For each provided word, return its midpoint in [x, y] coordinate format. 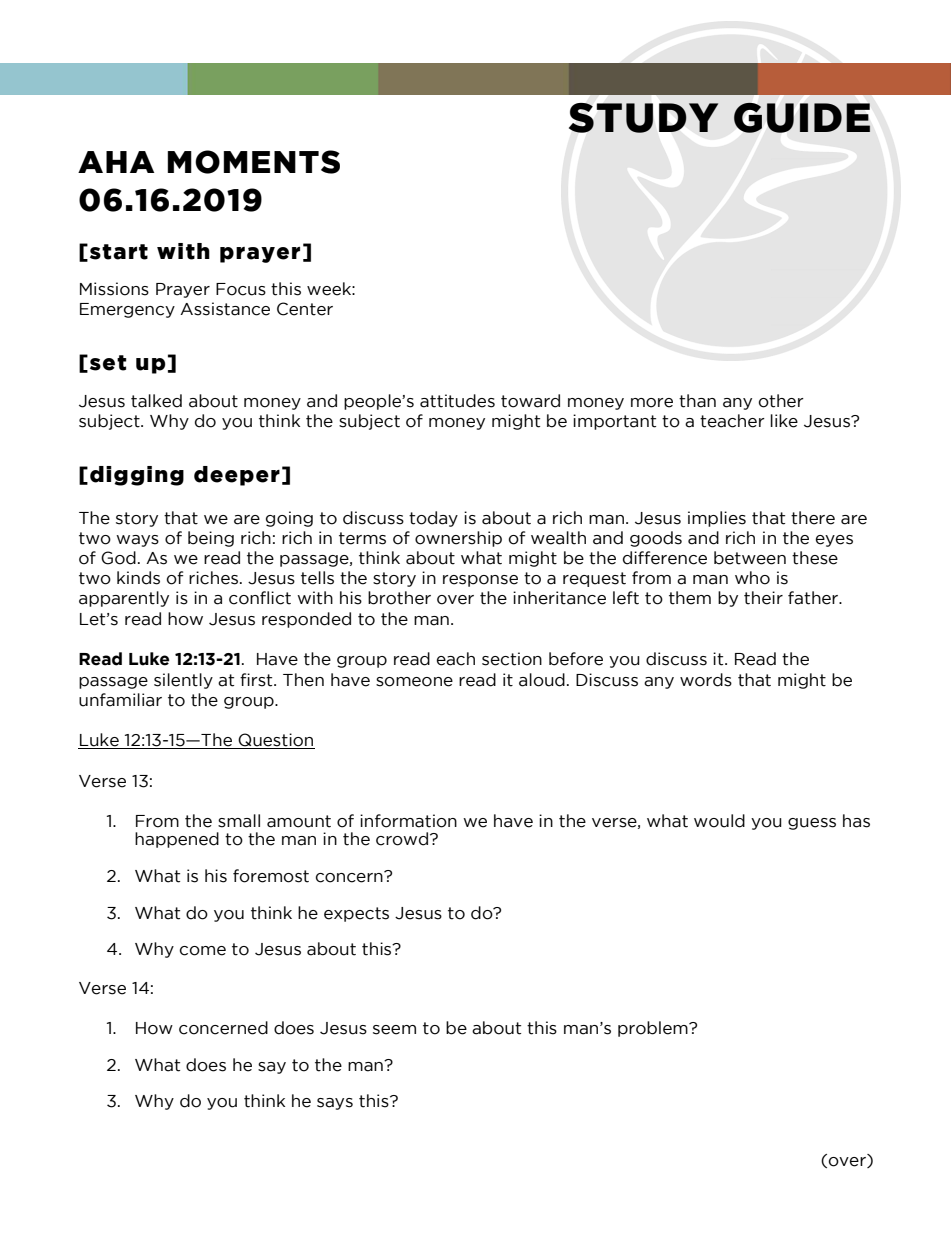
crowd [402, 839]
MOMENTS [254, 162]
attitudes [457, 401]
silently [183, 681]
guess [812, 824]
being [211, 539]
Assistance [225, 309]
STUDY [643, 118]
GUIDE [802, 118]
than [697, 401]
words [706, 680]
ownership [458, 539]
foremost [271, 876]
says [335, 1104]
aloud [542, 680]
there [813, 518]
